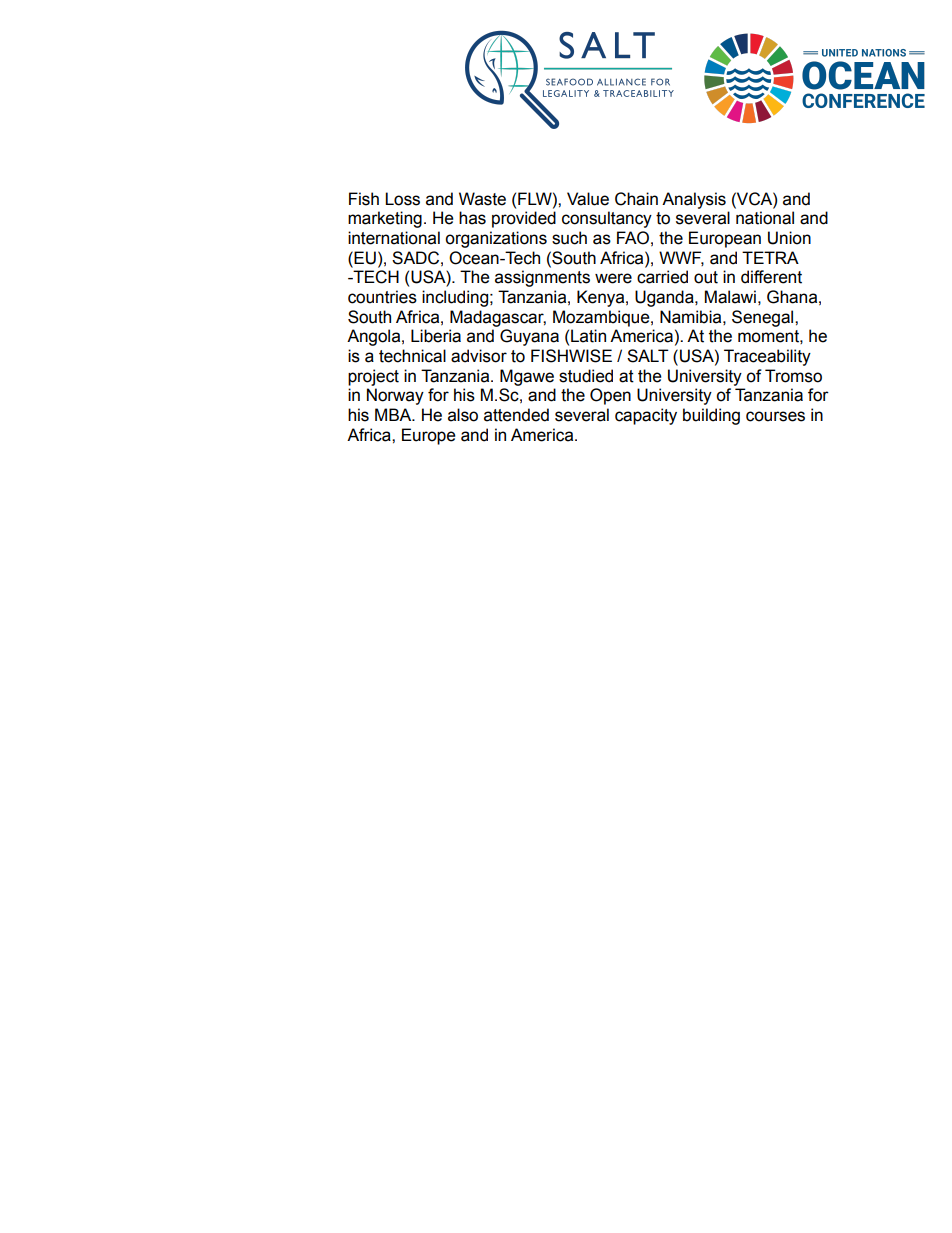 The height and width of the document is (1233, 952). What do you see at coordinates (394, 414) in the document?
I see `MBA` at bounding box center [394, 414].
